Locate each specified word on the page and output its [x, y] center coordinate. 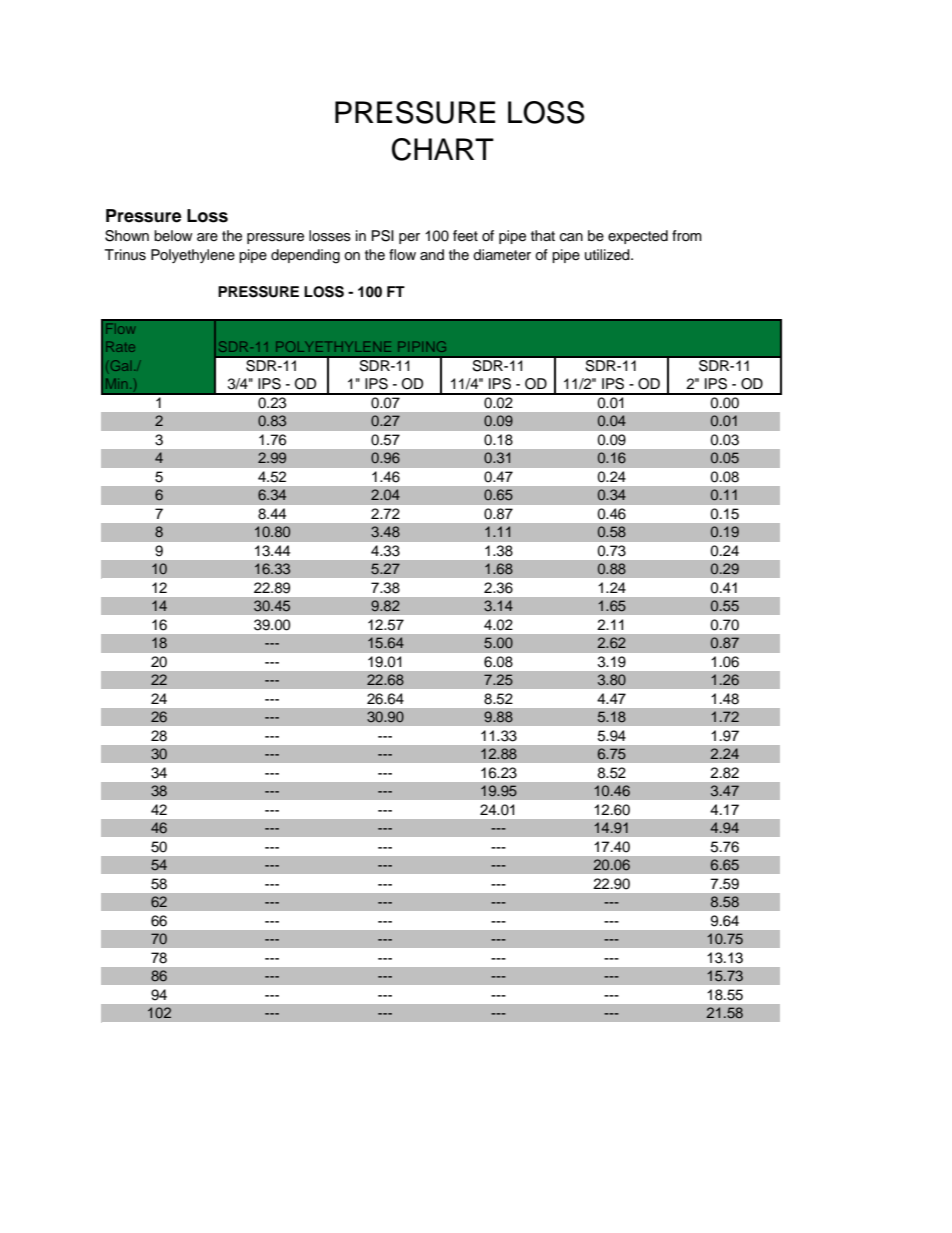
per [409, 238]
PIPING [422, 346]
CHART [443, 149]
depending [305, 256]
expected [638, 237]
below [173, 235]
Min [116, 384]
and [432, 254]
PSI [383, 236]
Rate [120, 347]
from [687, 235]
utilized [608, 255]
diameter [502, 255]
